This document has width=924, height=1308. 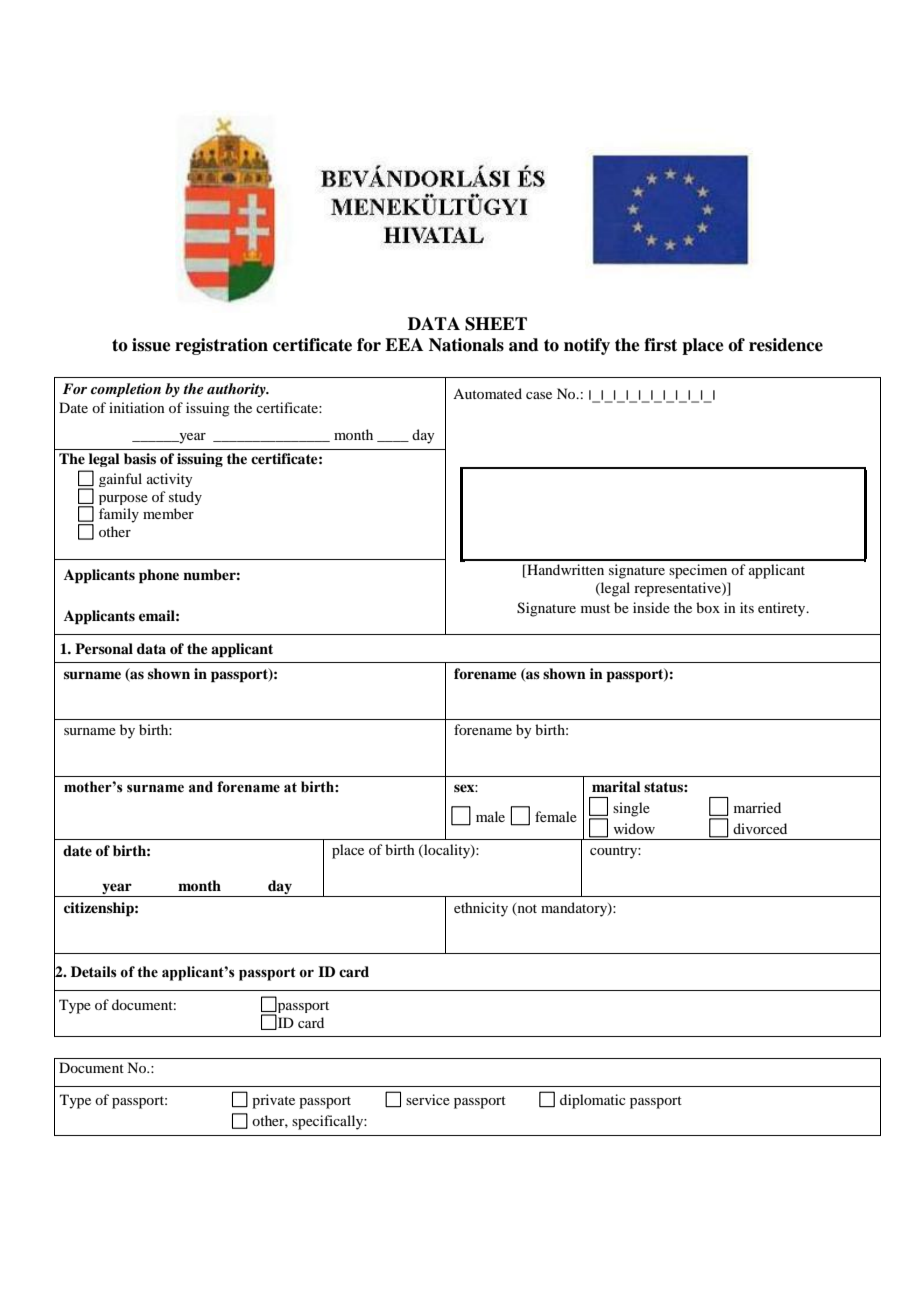 What do you see at coordinates (564, 571) in the document?
I see `Handwritten` at bounding box center [564, 571].
